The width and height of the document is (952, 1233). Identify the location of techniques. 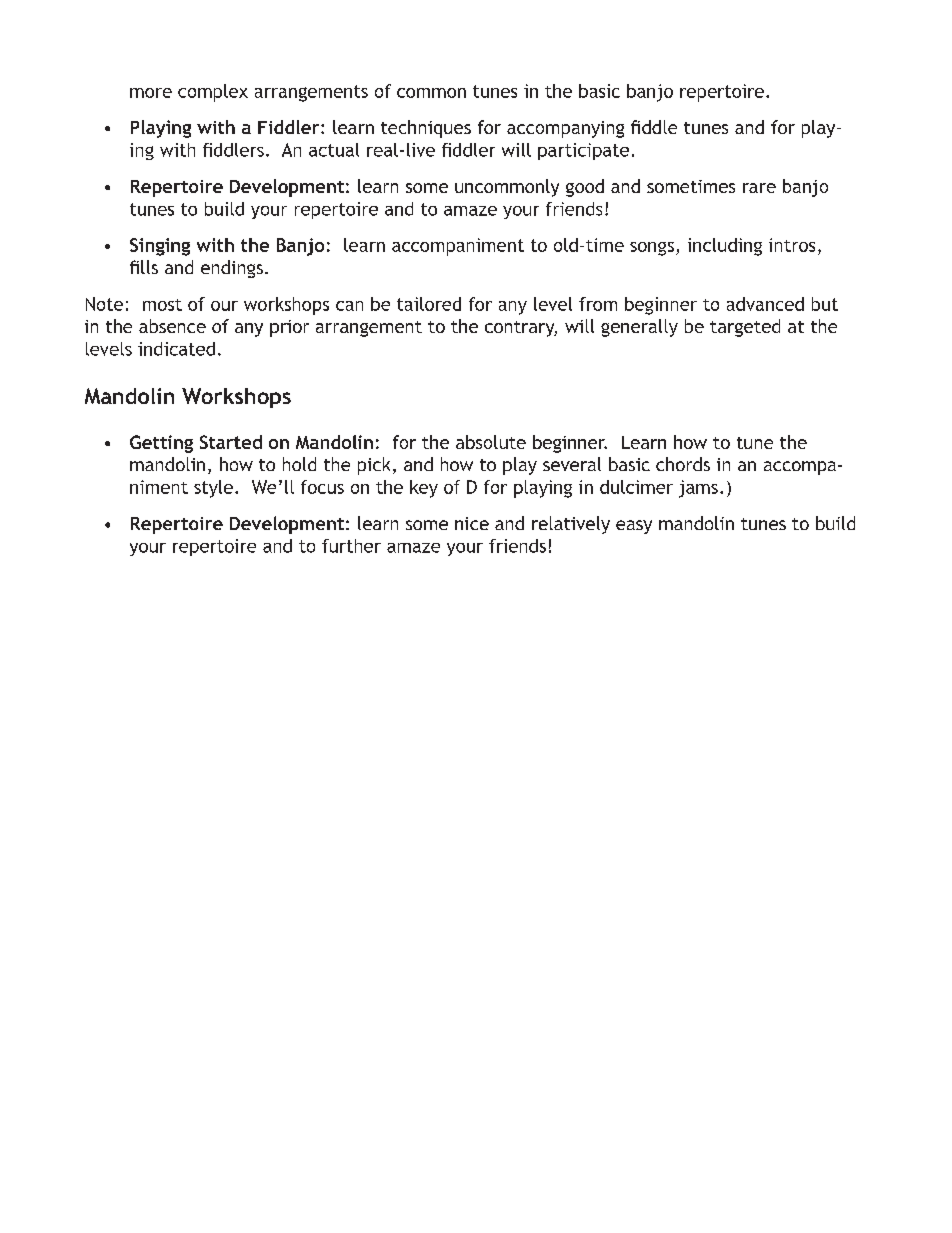
(426, 129).
